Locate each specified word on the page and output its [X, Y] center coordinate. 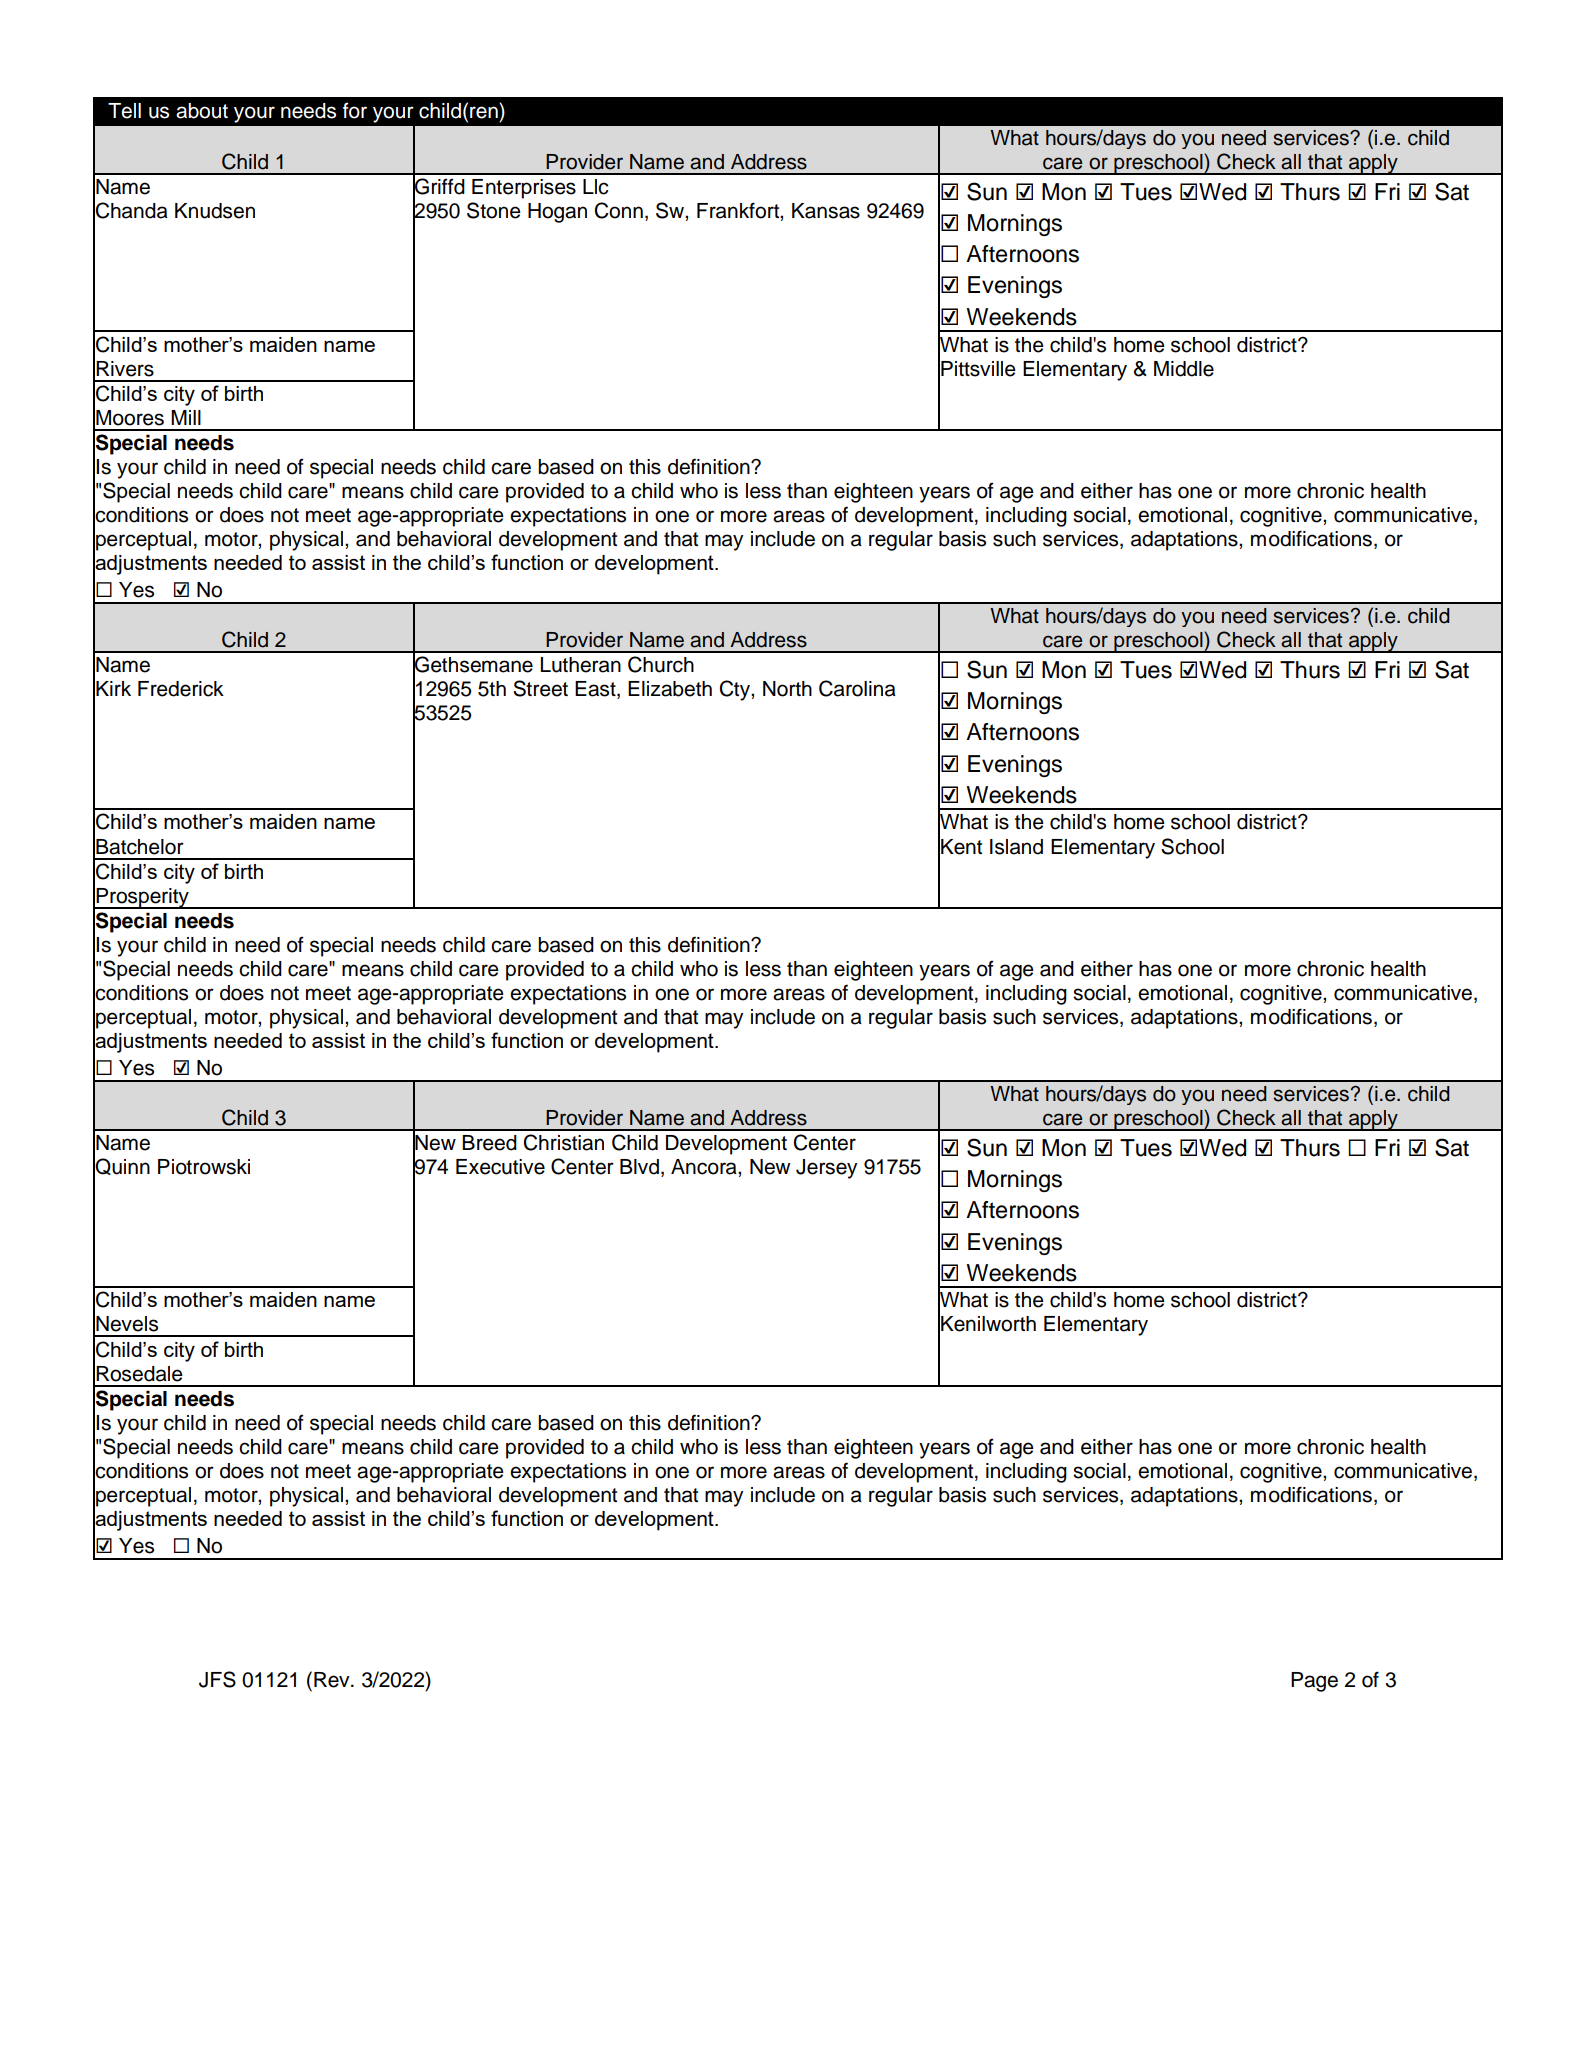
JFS [217, 1679]
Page [1314, 1682]
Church [661, 664]
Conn [619, 210]
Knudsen [215, 211]
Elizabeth [670, 689]
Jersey [826, 1169]
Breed [489, 1143]
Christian [564, 1142]
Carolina [857, 688]
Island [1016, 847]
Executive [500, 1167]
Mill [186, 417]
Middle [1184, 369]
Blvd [639, 1167]
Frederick [181, 689]
